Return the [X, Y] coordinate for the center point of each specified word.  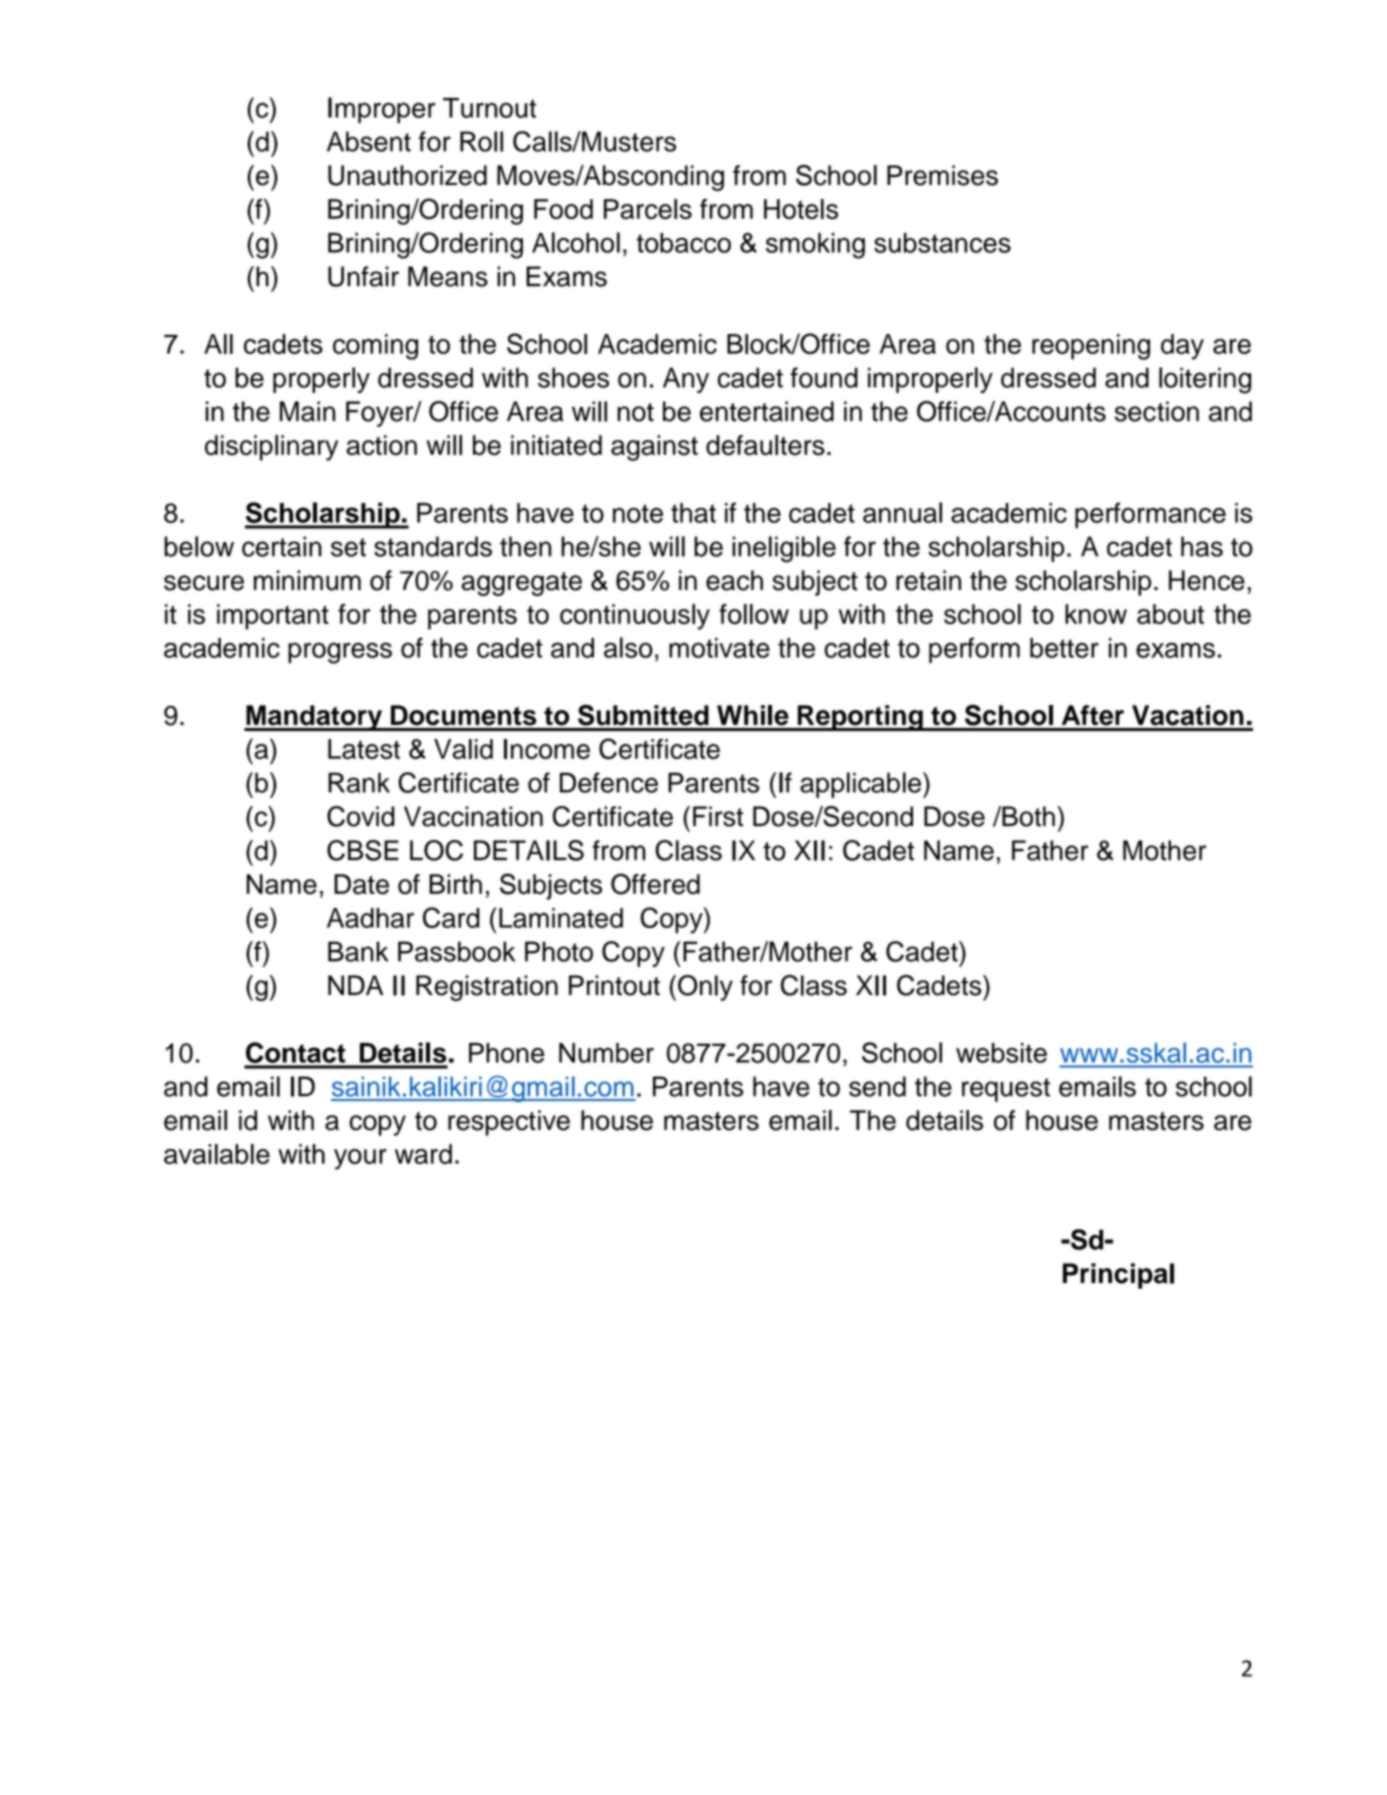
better [1064, 648]
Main [307, 411]
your [360, 1159]
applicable [862, 785]
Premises [942, 175]
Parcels [648, 209]
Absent [369, 141]
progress [340, 653]
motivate [719, 648]
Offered [655, 884]
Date [361, 884]
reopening [1091, 347]
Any [686, 380]
